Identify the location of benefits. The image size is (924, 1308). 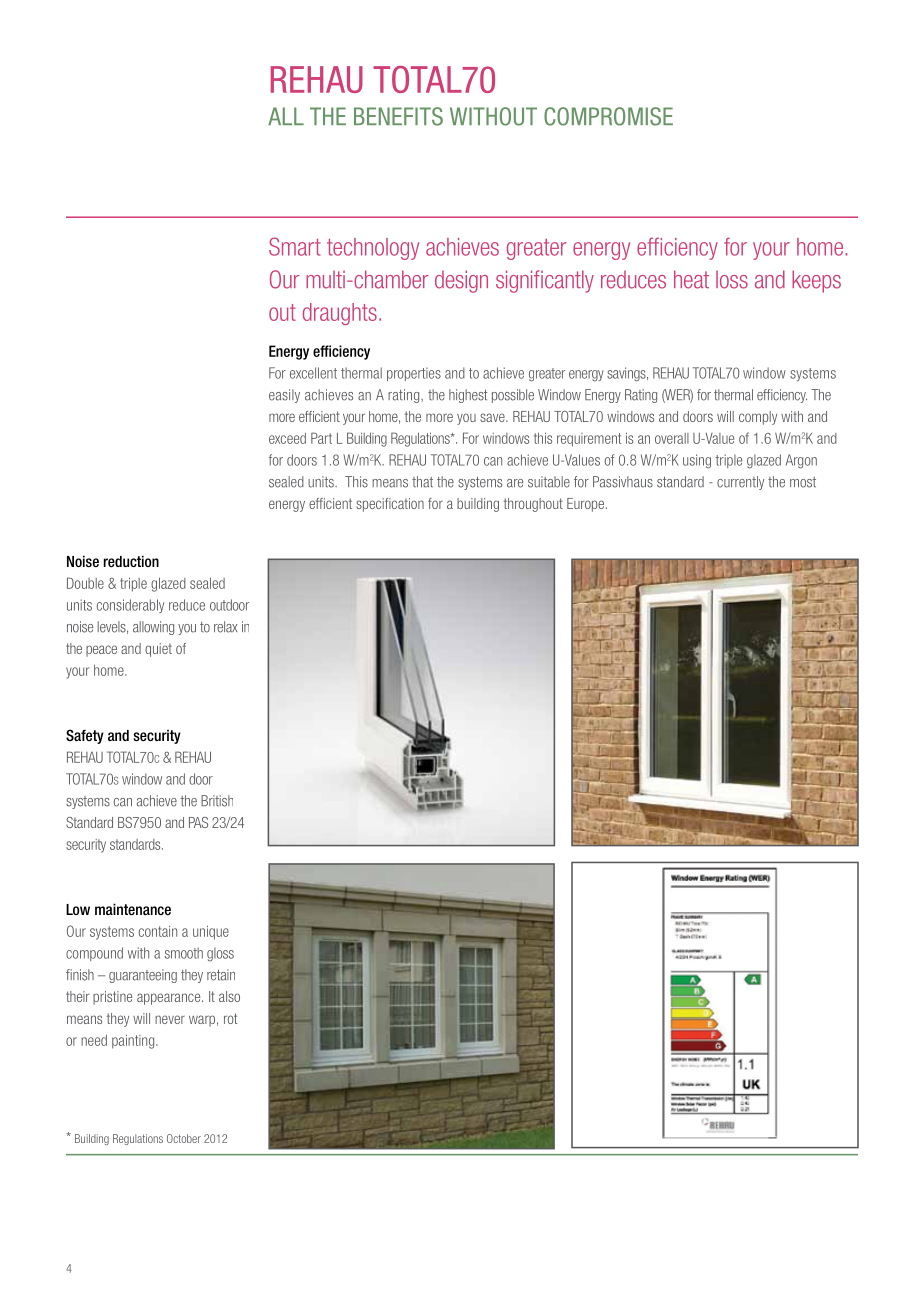
(398, 116).
